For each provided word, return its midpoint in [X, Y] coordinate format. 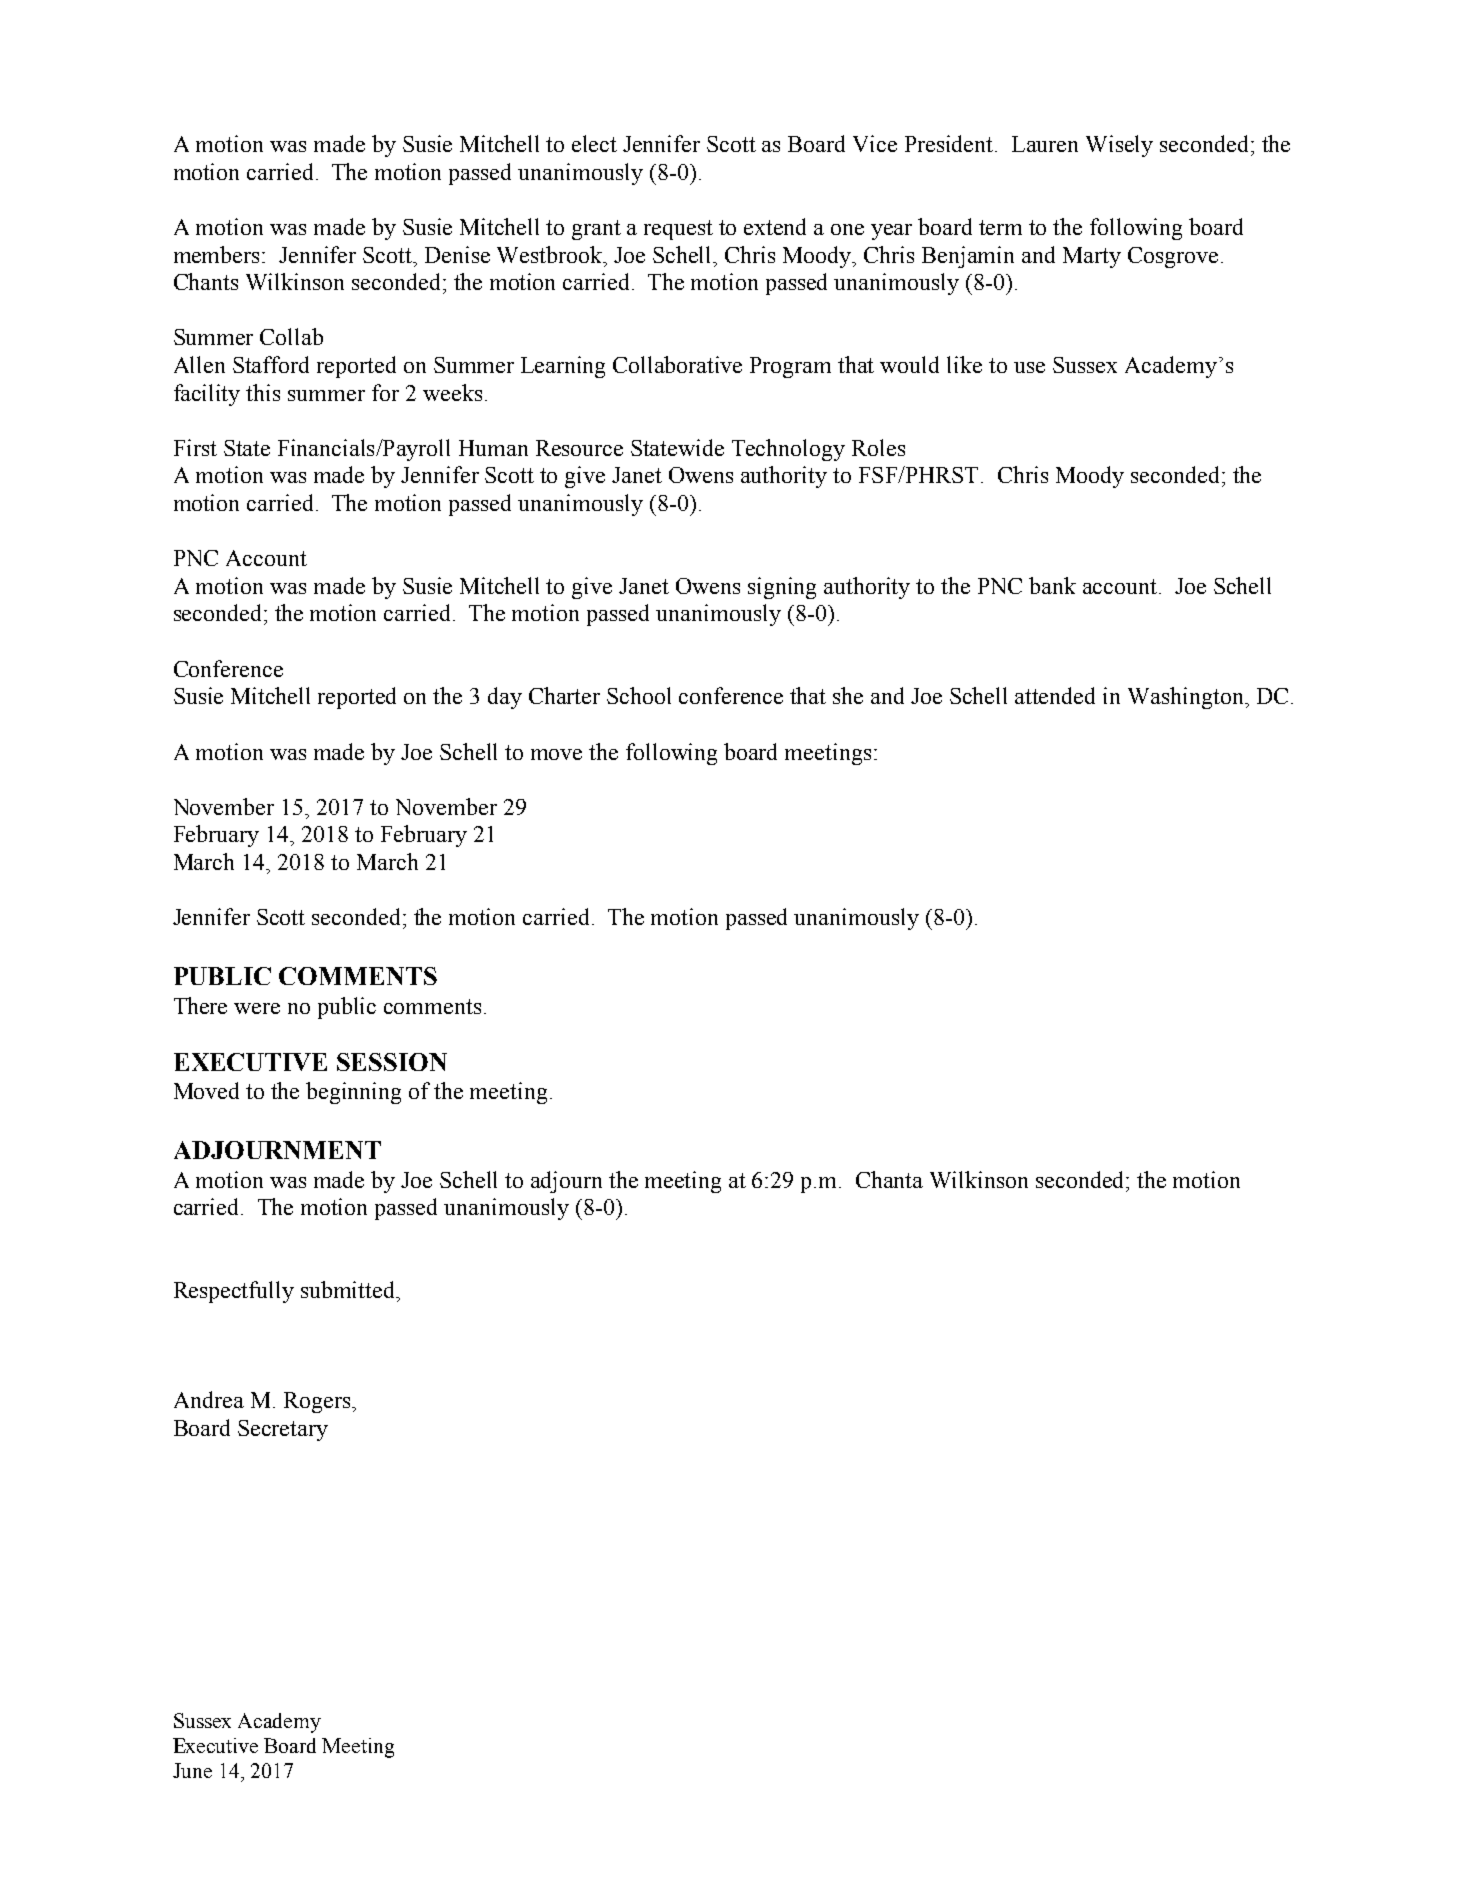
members [218, 254]
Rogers [318, 1402]
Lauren [1045, 144]
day [505, 698]
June [192, 1770]
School [639, 695]
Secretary [283, 1430]
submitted [349, 1289]
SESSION [392, 1062]
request [678, 230]
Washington [1187, 698]
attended [1055, 695]
